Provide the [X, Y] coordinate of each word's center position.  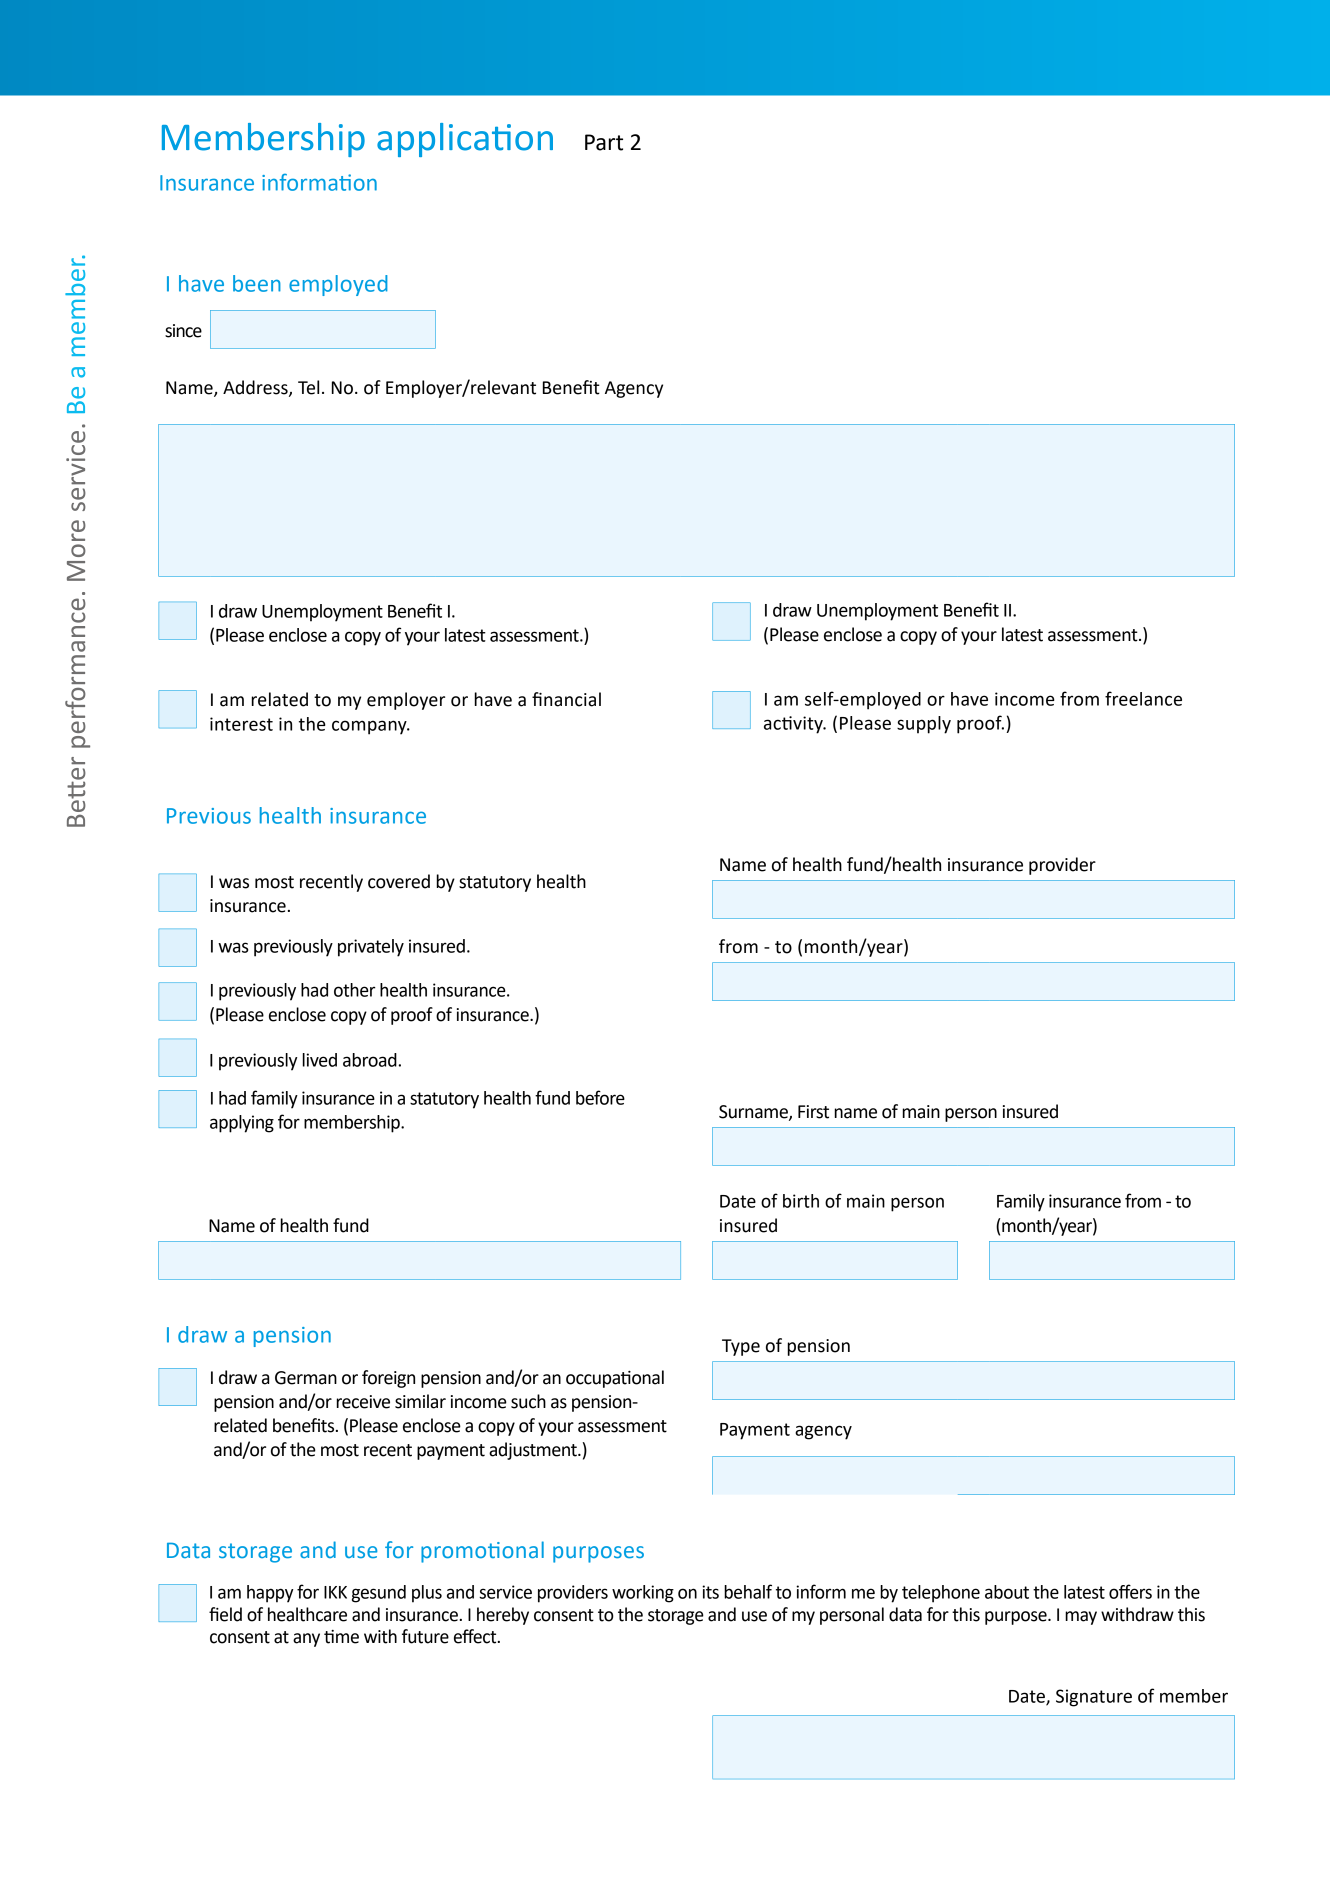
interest [241, 724]
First [813, 1112]
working [643, 1594]
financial [566, 699]
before [600, 1097]
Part [604, 142]
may [1081, 1618]
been [257, 283]
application [465, 140]
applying [242, 1124]
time [341, 1637]
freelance [1143, 698]
